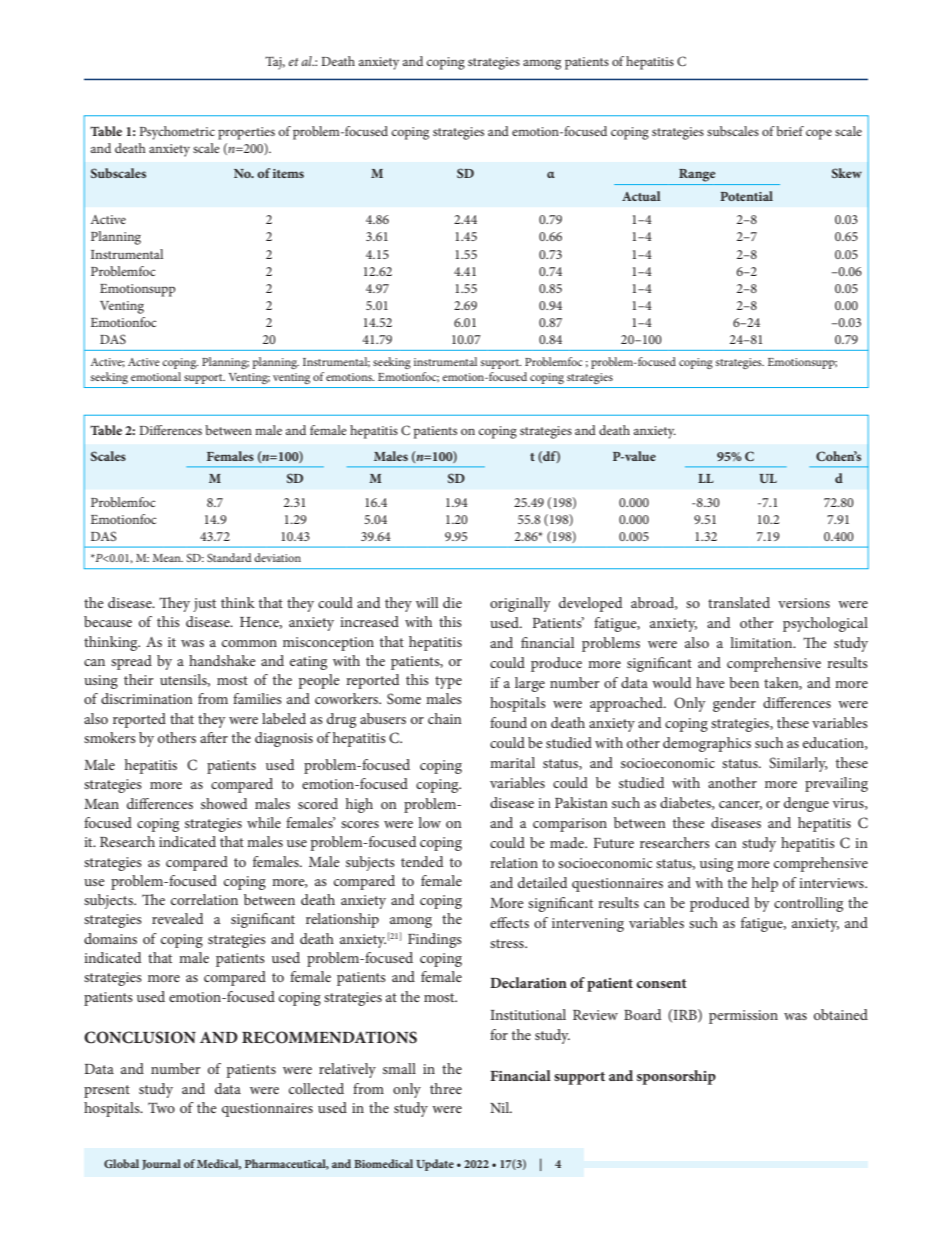  I want to click on brief, so click(790, 131).
